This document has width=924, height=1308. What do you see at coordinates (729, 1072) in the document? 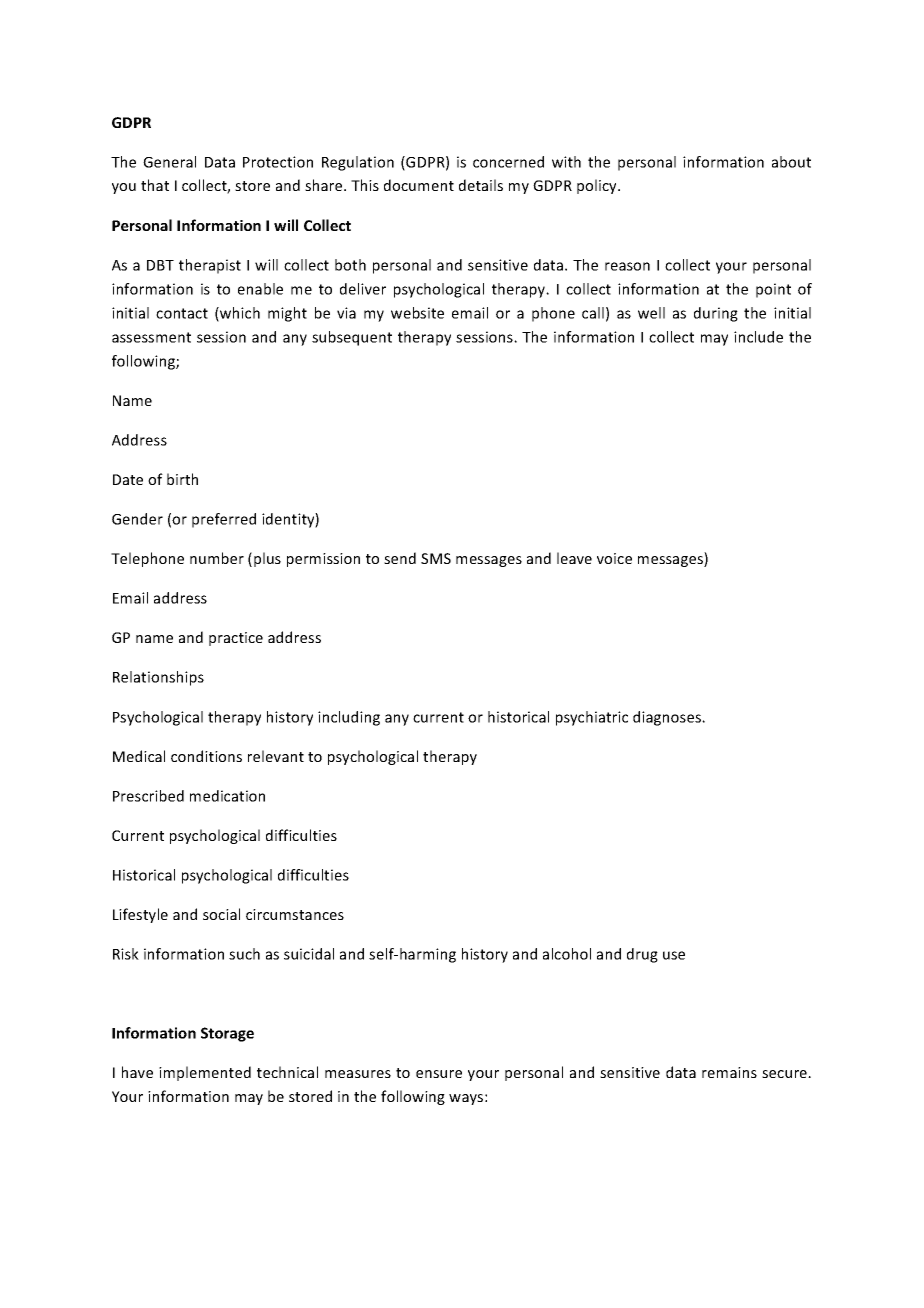
I see `remains` at bounding box center [729, 1072].
